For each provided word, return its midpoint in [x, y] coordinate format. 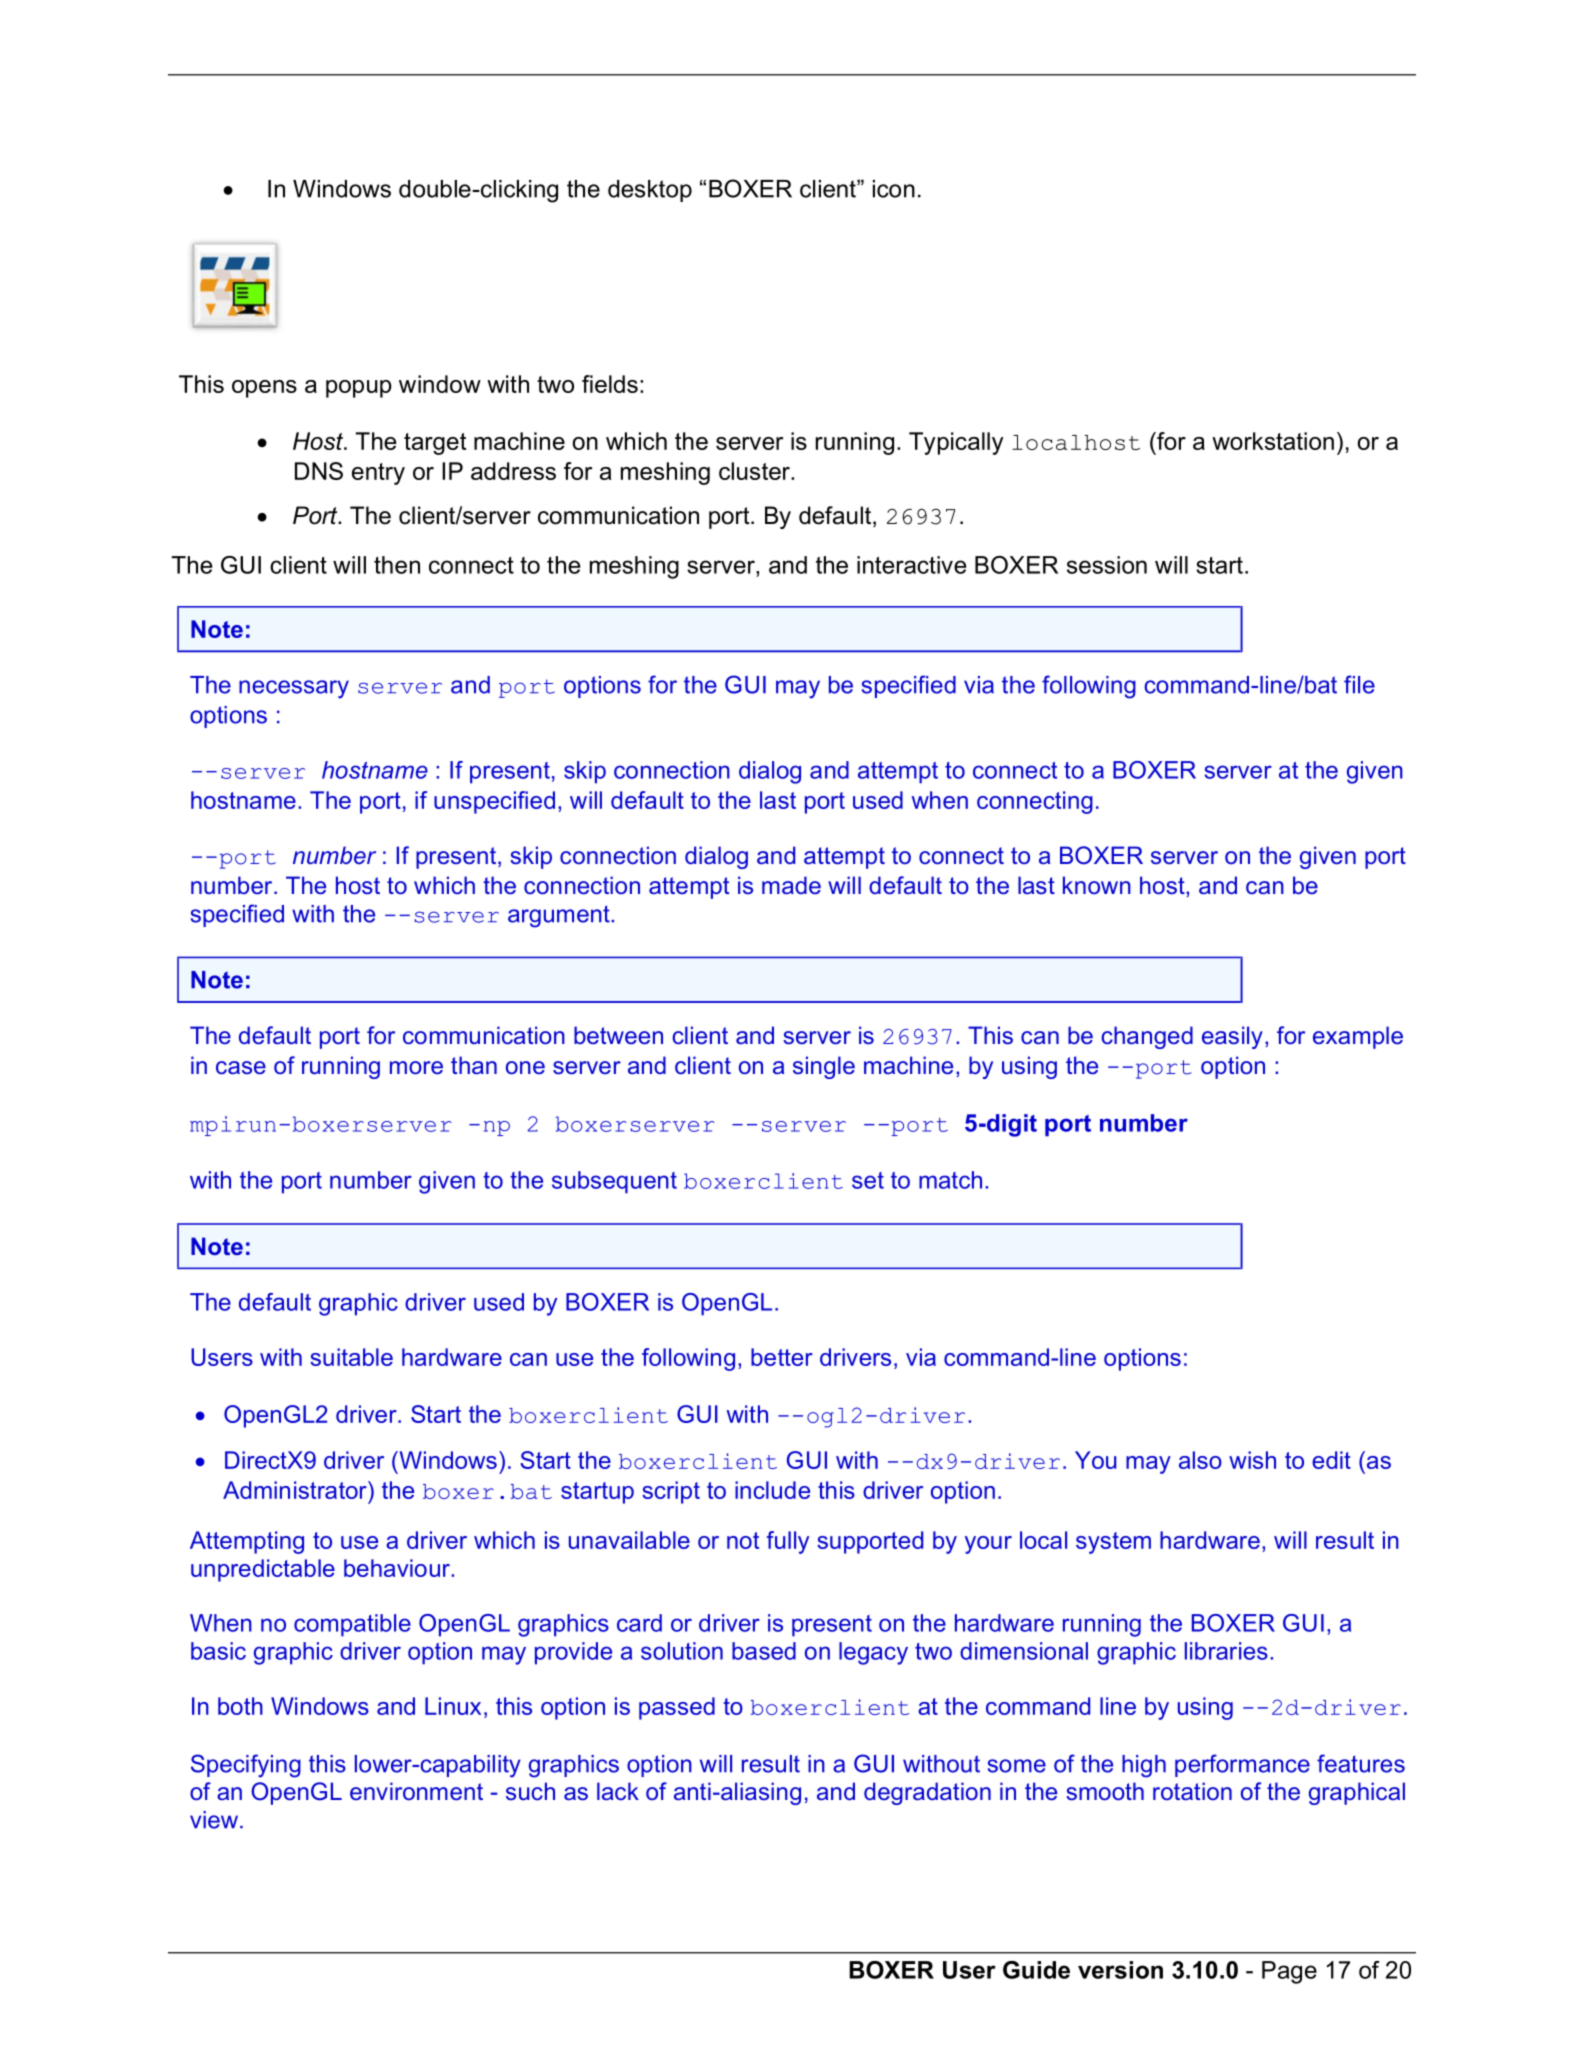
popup [359, 389]
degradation [927, 1793]
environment [416, 1791]
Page [1289, 1972]
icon [894, 189]
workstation [1273, 441]
